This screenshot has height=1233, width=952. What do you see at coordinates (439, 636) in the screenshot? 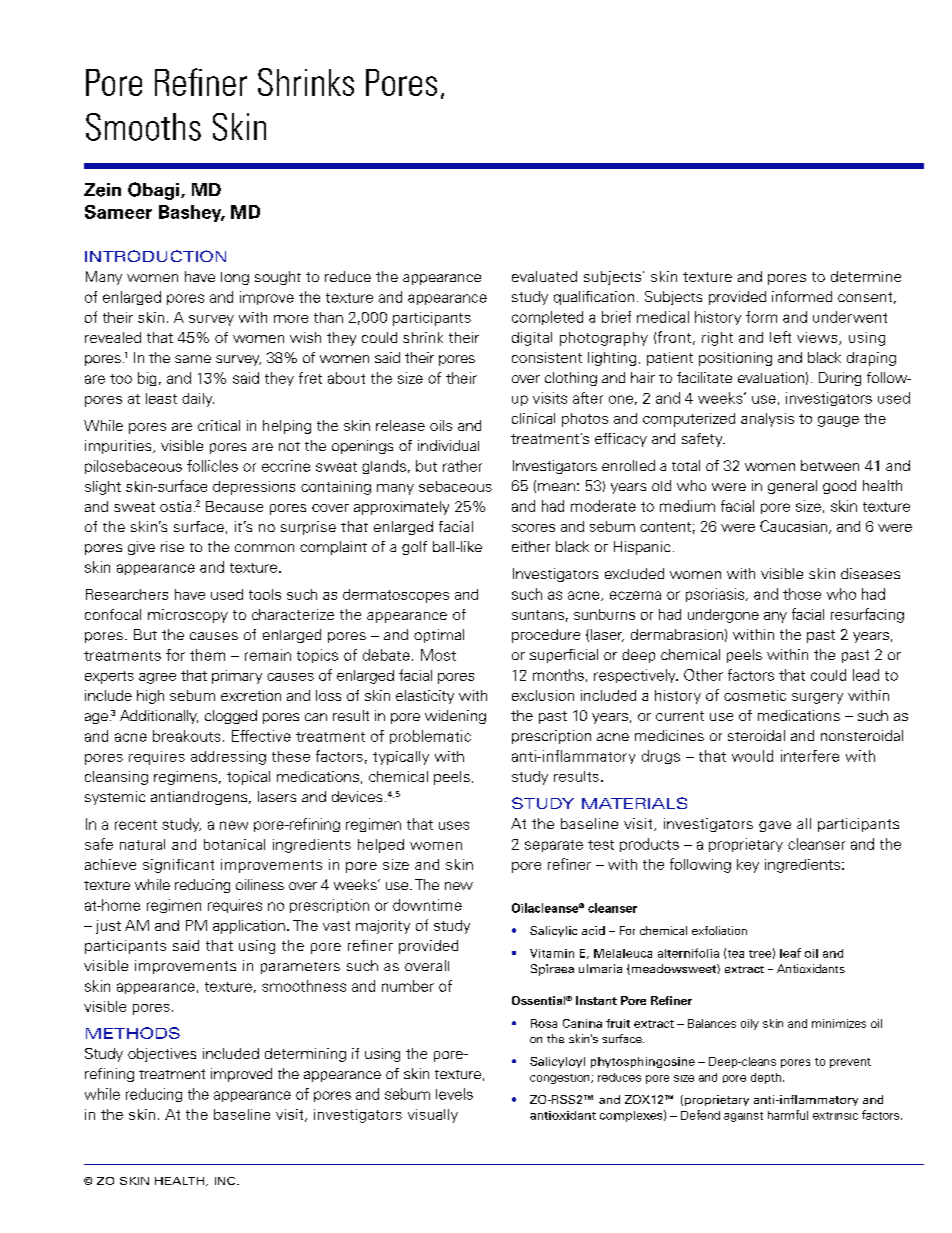
I see `optimal` at bounding box center [439, 636].
